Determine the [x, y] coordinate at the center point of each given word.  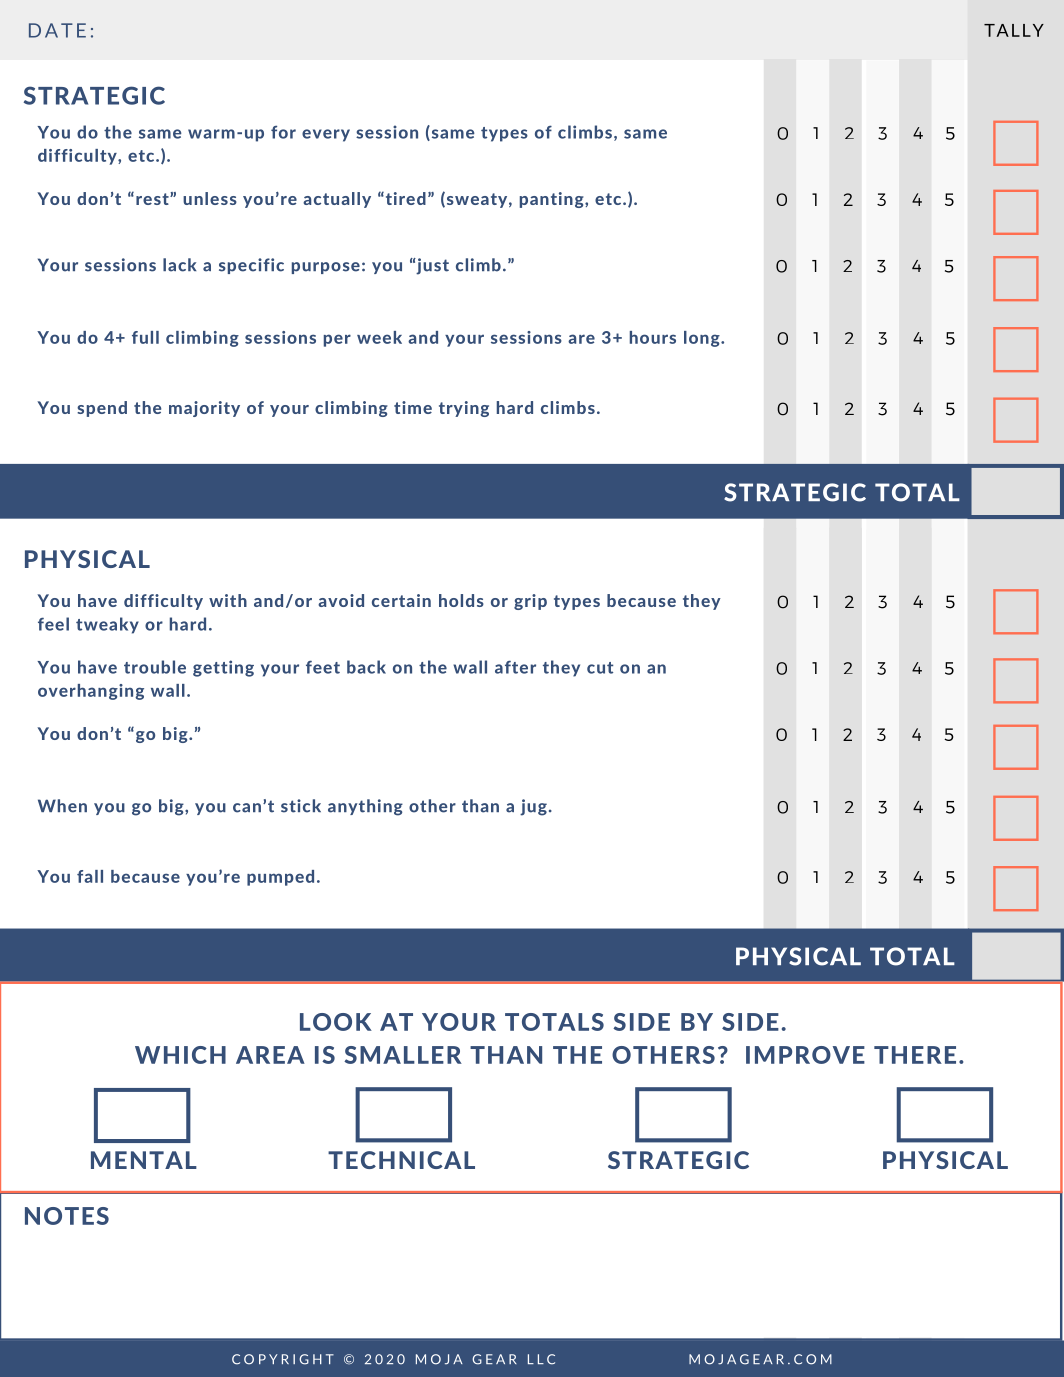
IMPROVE [805, 1055]
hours [653, 337]
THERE [915, 1055]
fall [90, 876]
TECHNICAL [401, 1160]
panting [553, 200]
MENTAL [144, 1160]
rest [153, 198]
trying [464, 409]
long [703, 339]
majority [204, 409]
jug [533, 807]
